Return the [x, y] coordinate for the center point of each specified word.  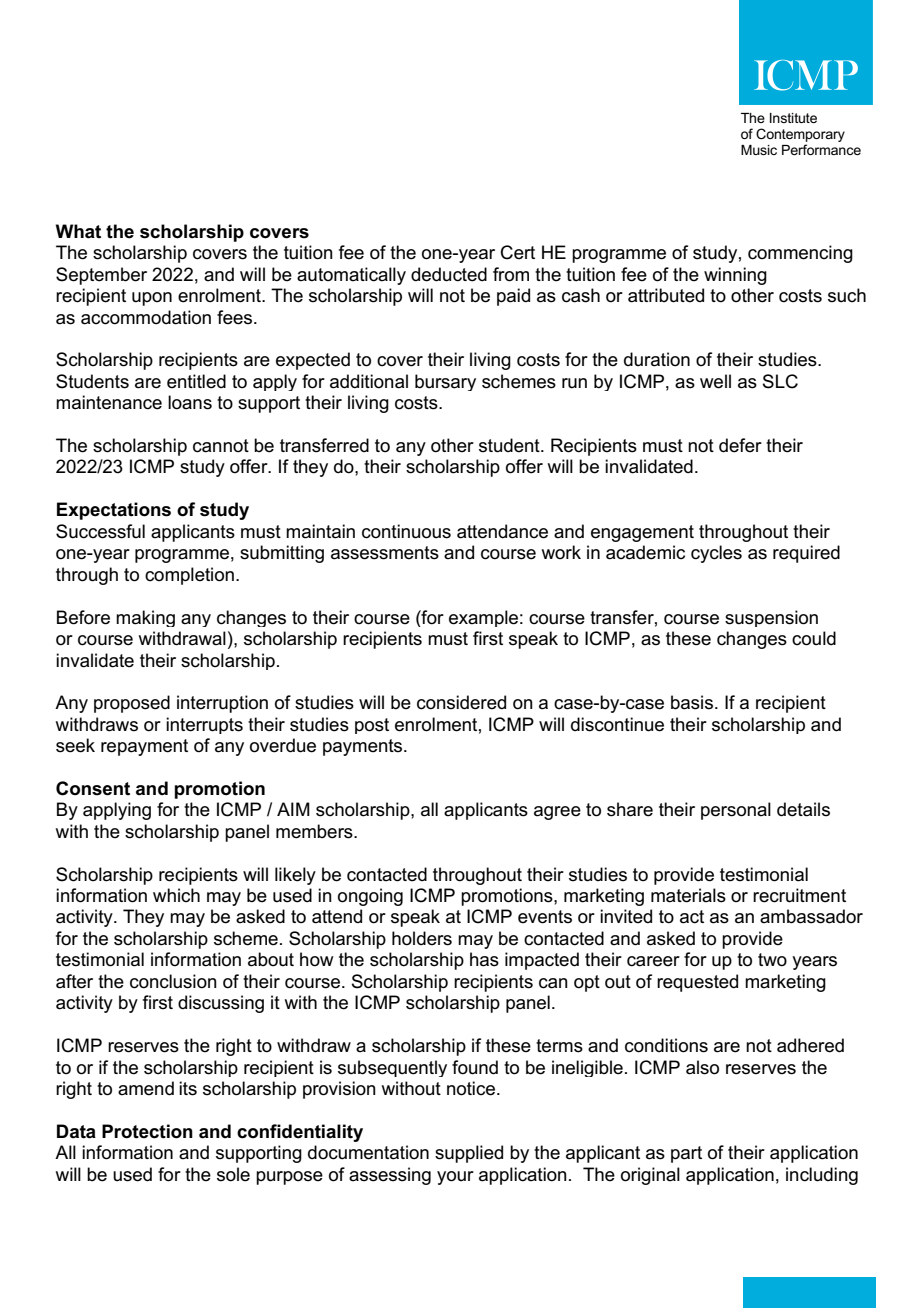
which [176, 895]
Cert [518, 252]
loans [190, 402]
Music [759, 150]
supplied [469, 1154]
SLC [780, 381]
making [145, 618]
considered [461, 702]
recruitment [799, 895]
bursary [445, 382]
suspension [771, 618]
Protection [147, 1131]
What [78, 231]
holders [422, 938]
